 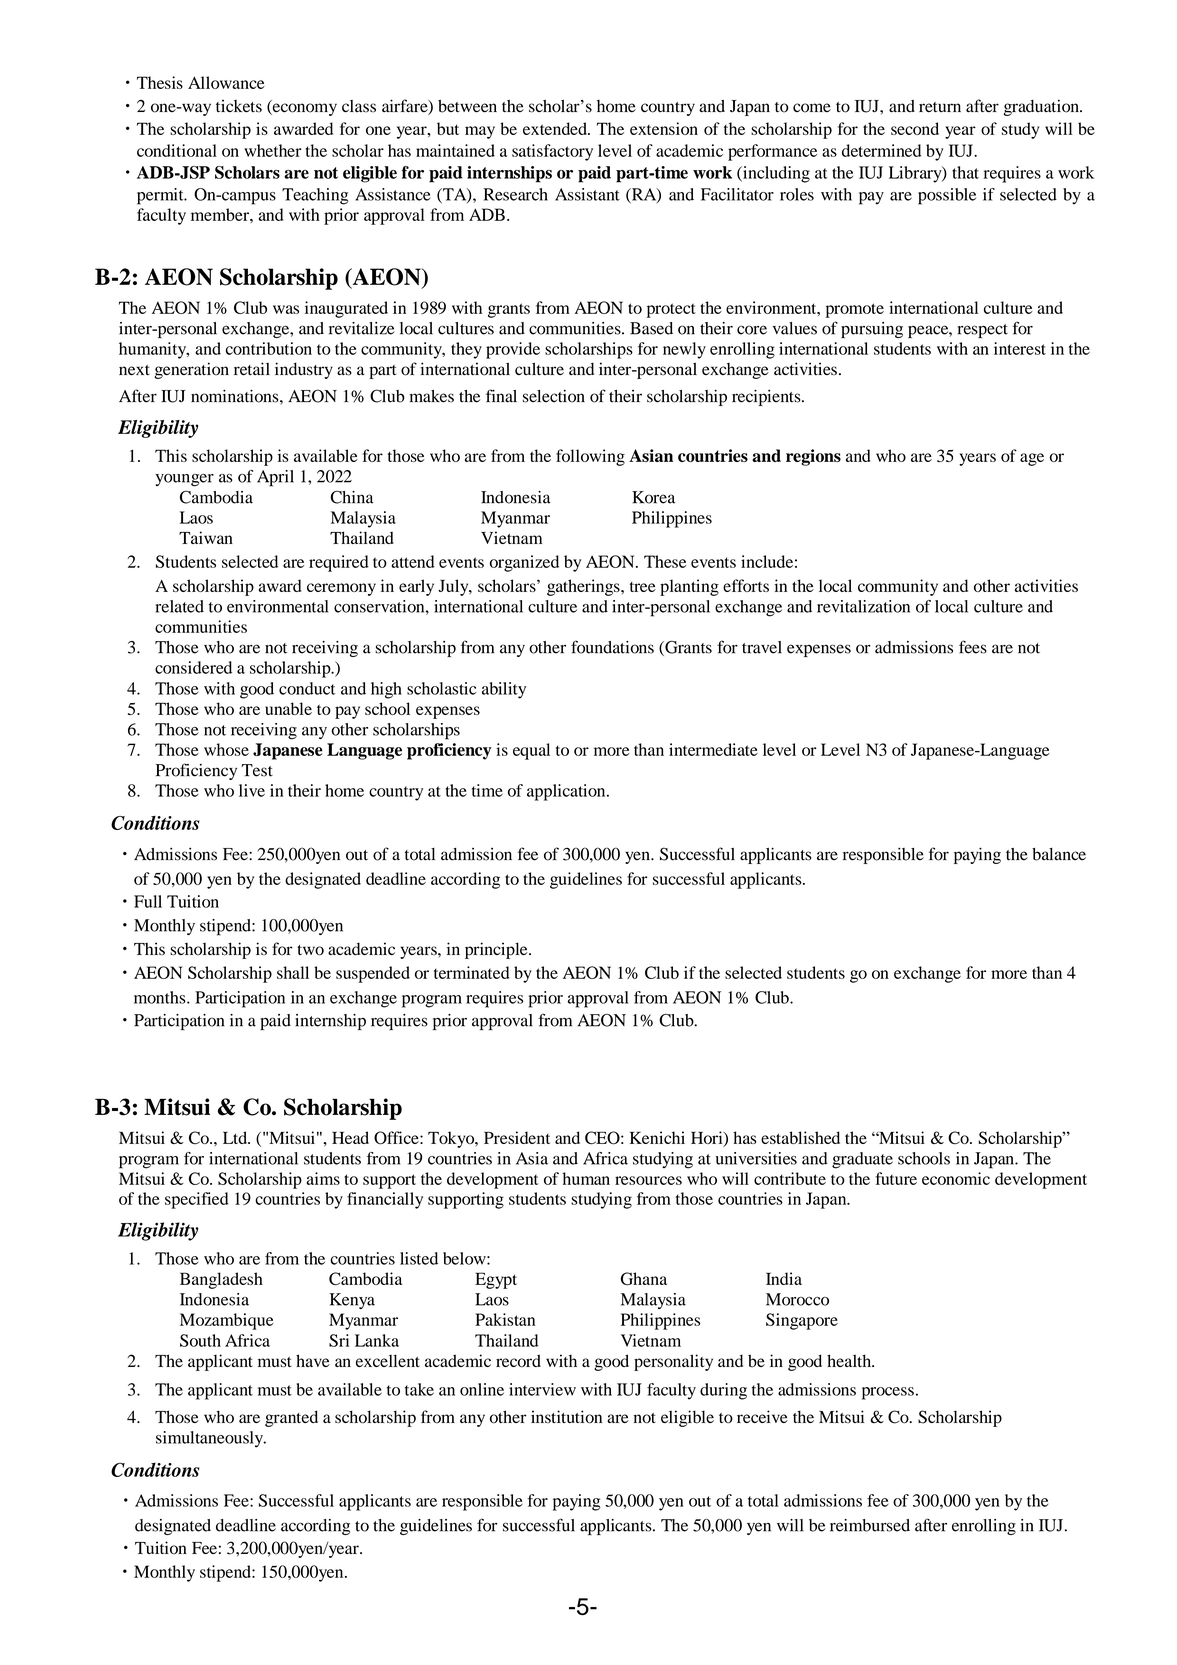 I want to click on Ltd, so click(x=236, y=1137).
